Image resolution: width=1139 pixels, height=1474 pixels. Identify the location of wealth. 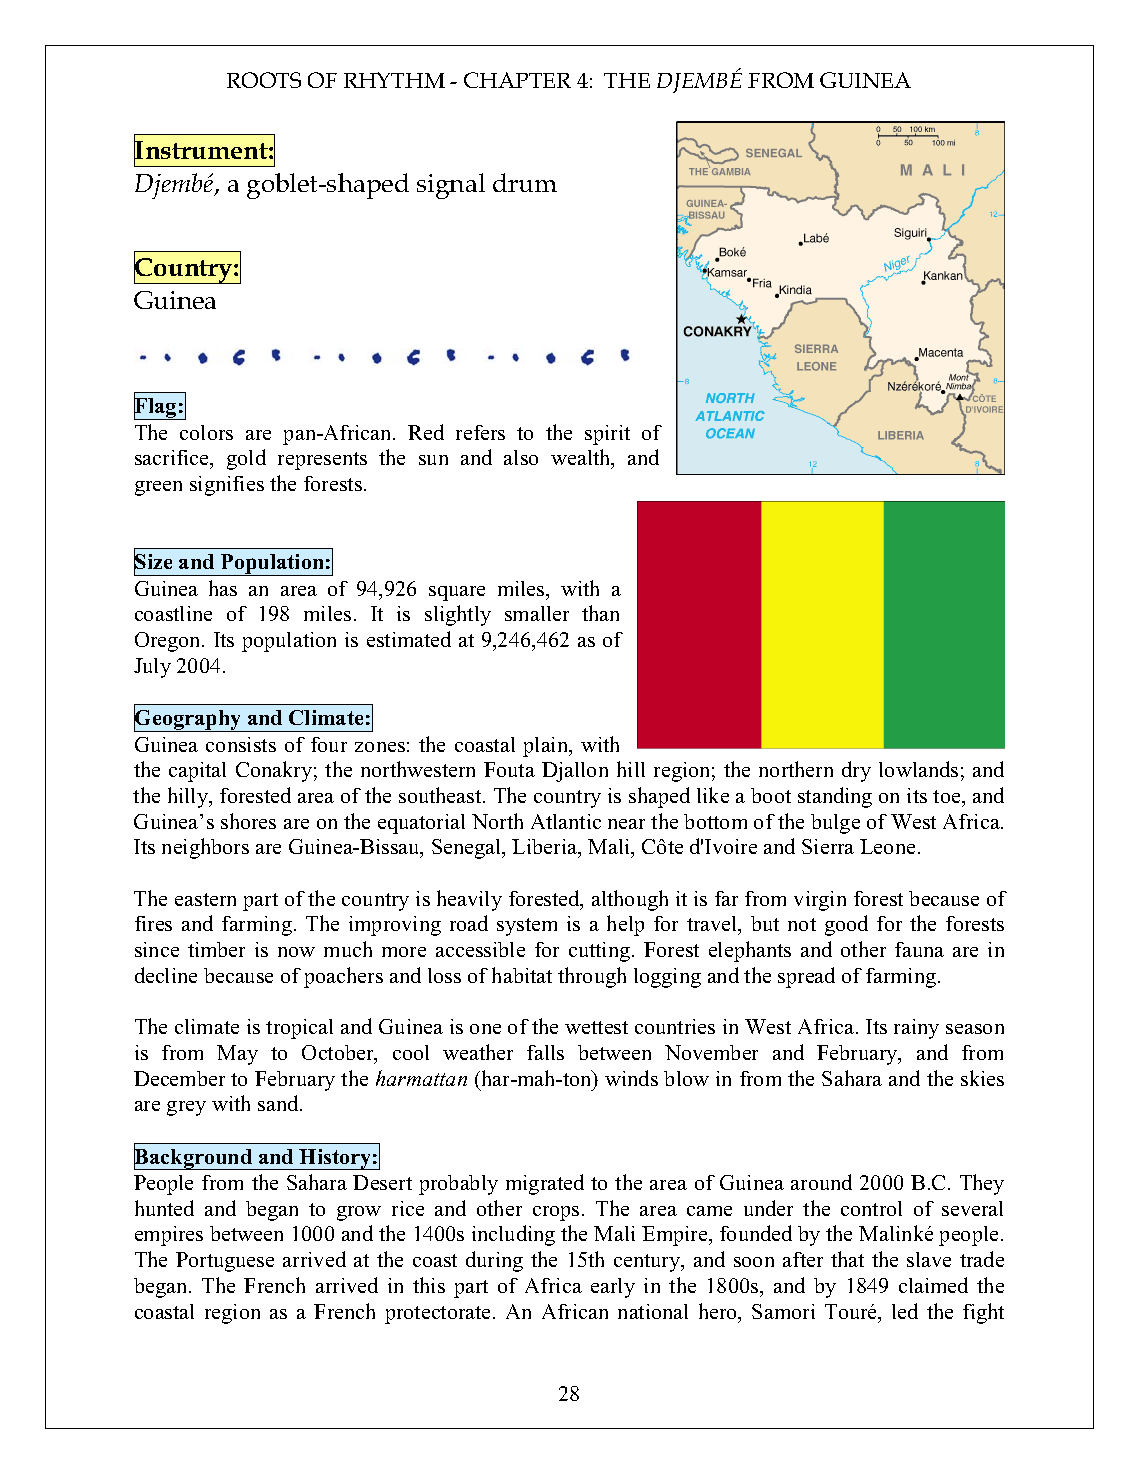
(582, 459).
